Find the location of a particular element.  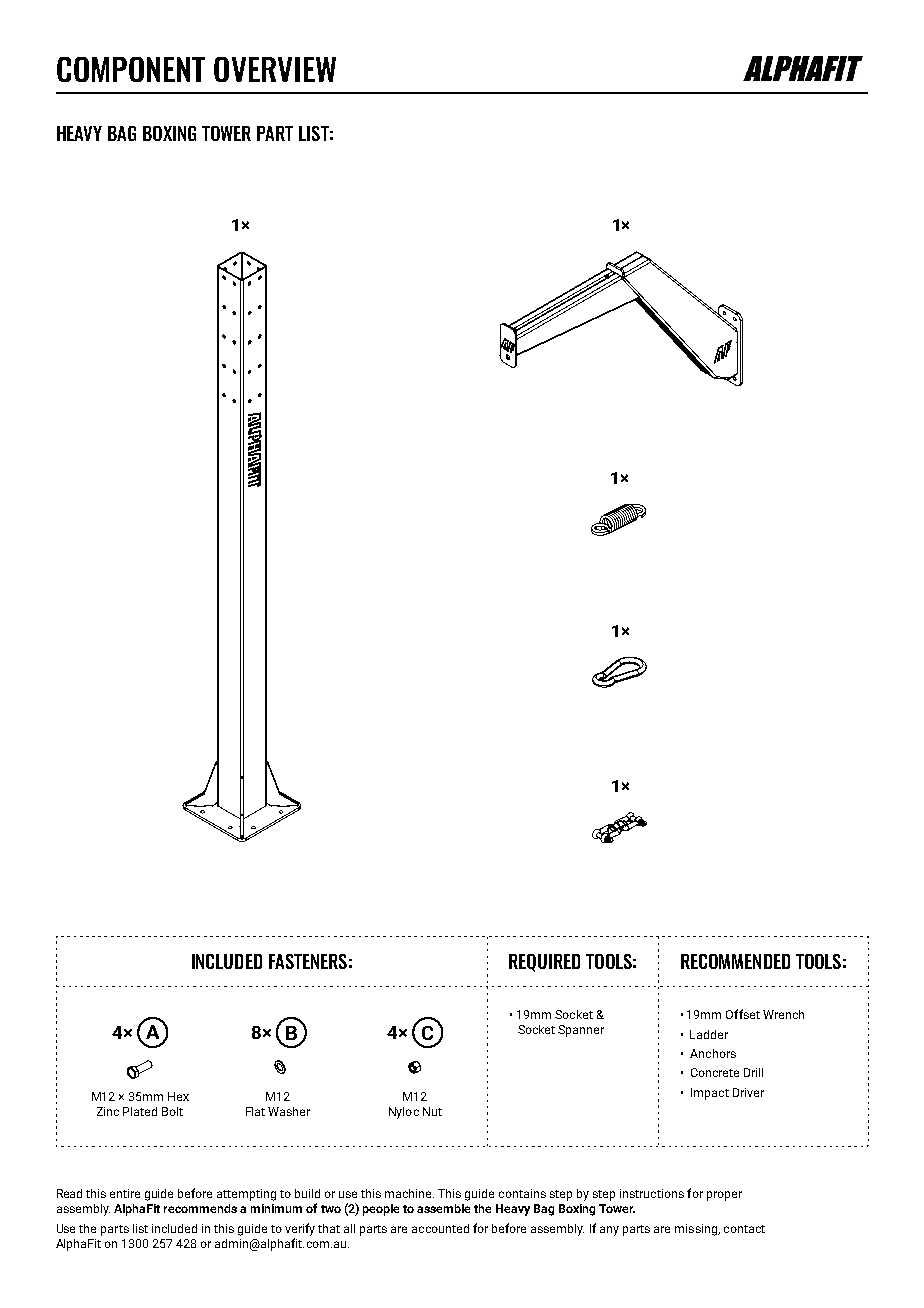

RECOMMENDED is located at coordinates (735, 961).
